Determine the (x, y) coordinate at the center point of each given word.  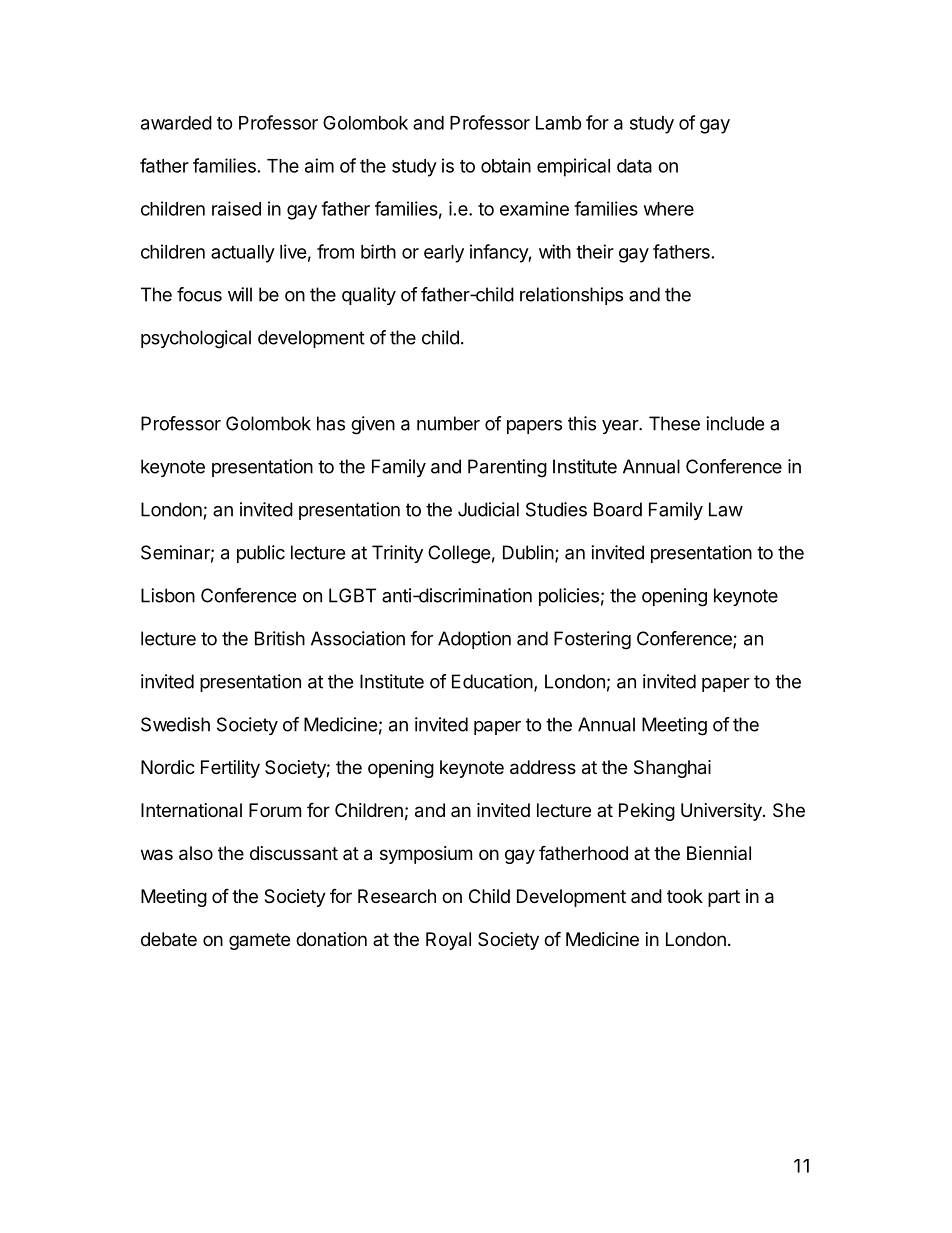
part (724, 898)
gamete (259, 941)
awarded (176, 123)
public (261, 554)
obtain (506, 165)
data (634, 166)
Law (726, 509)
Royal (448, 941)
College (459, 554)
